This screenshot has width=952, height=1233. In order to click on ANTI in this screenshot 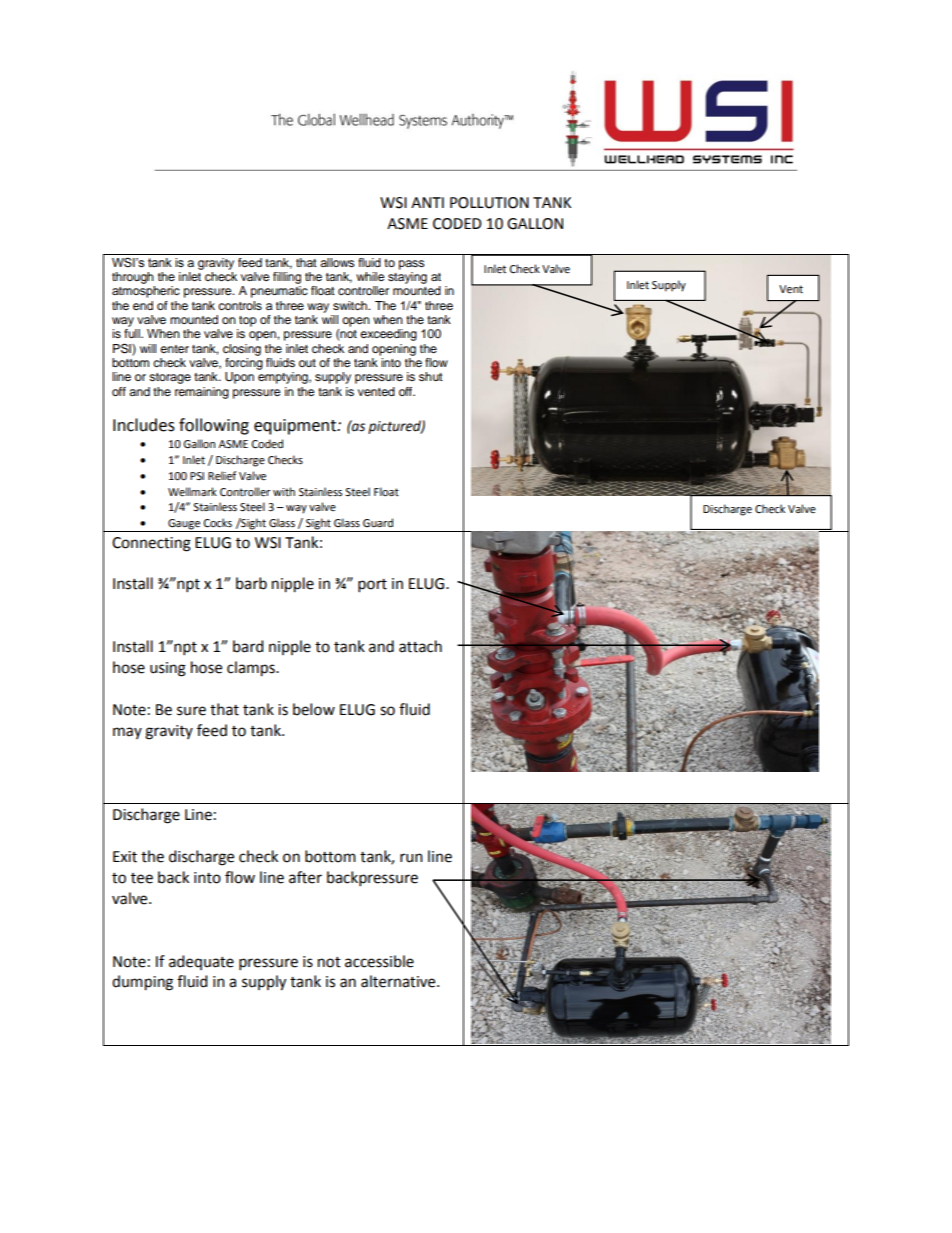, I will do `click(427, 202)`.
